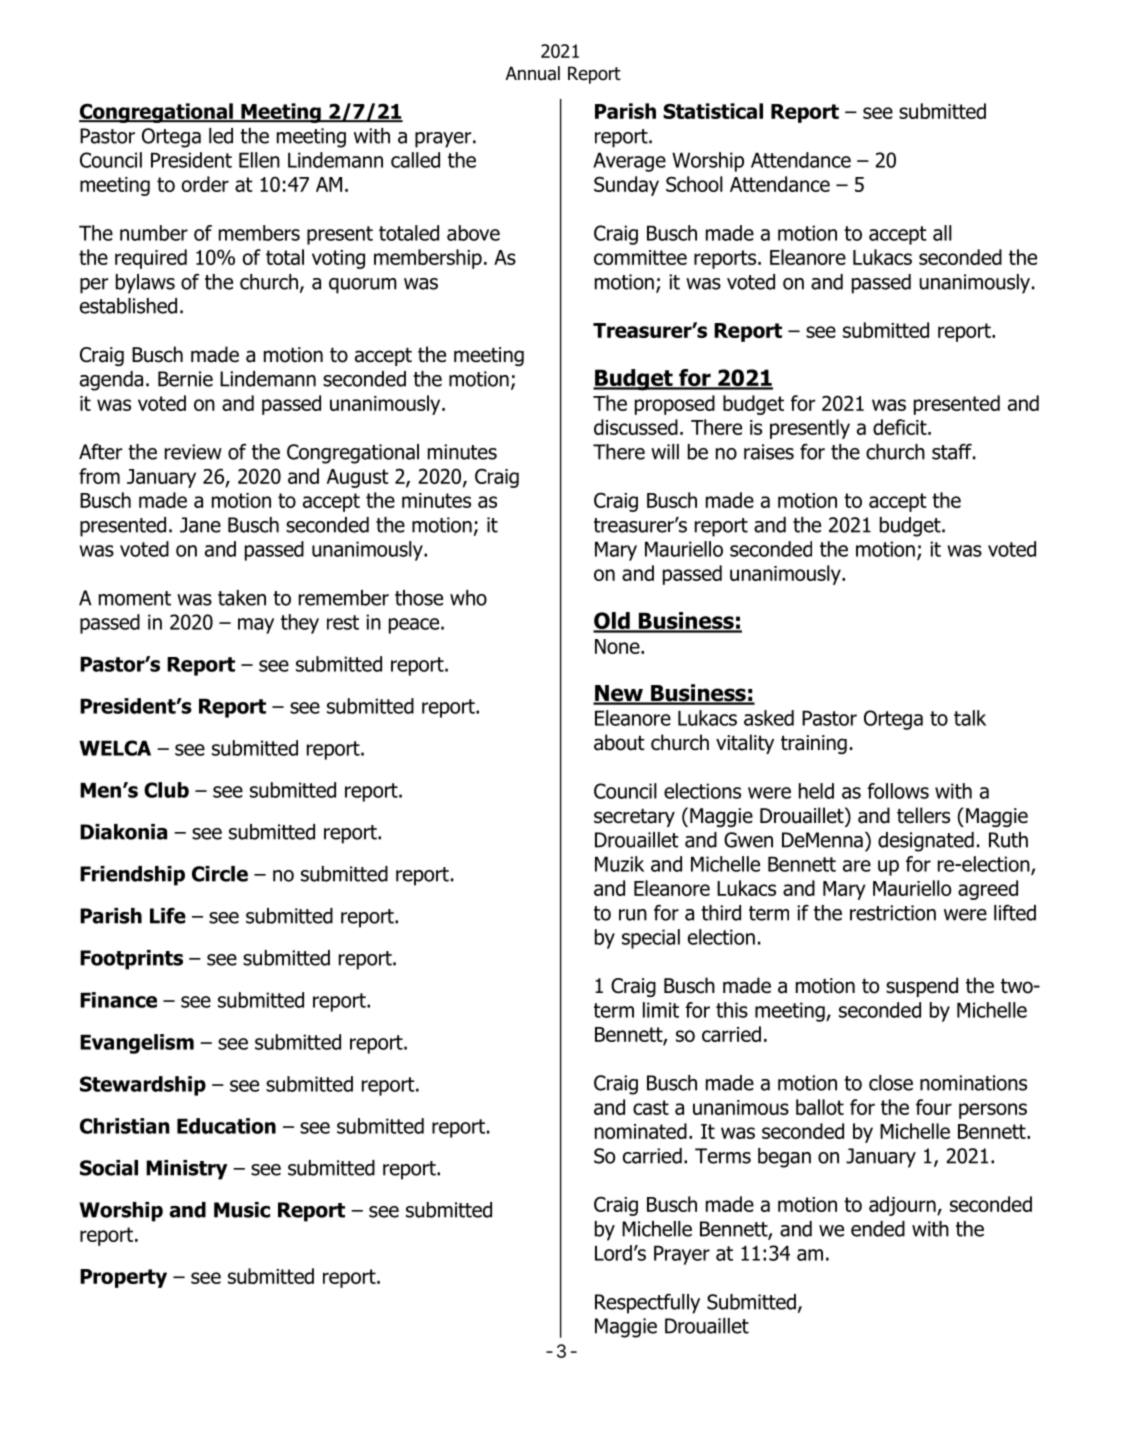  Describe the element at coordinates (123, 1278) in the screenshot. I see `Property` at that location.
